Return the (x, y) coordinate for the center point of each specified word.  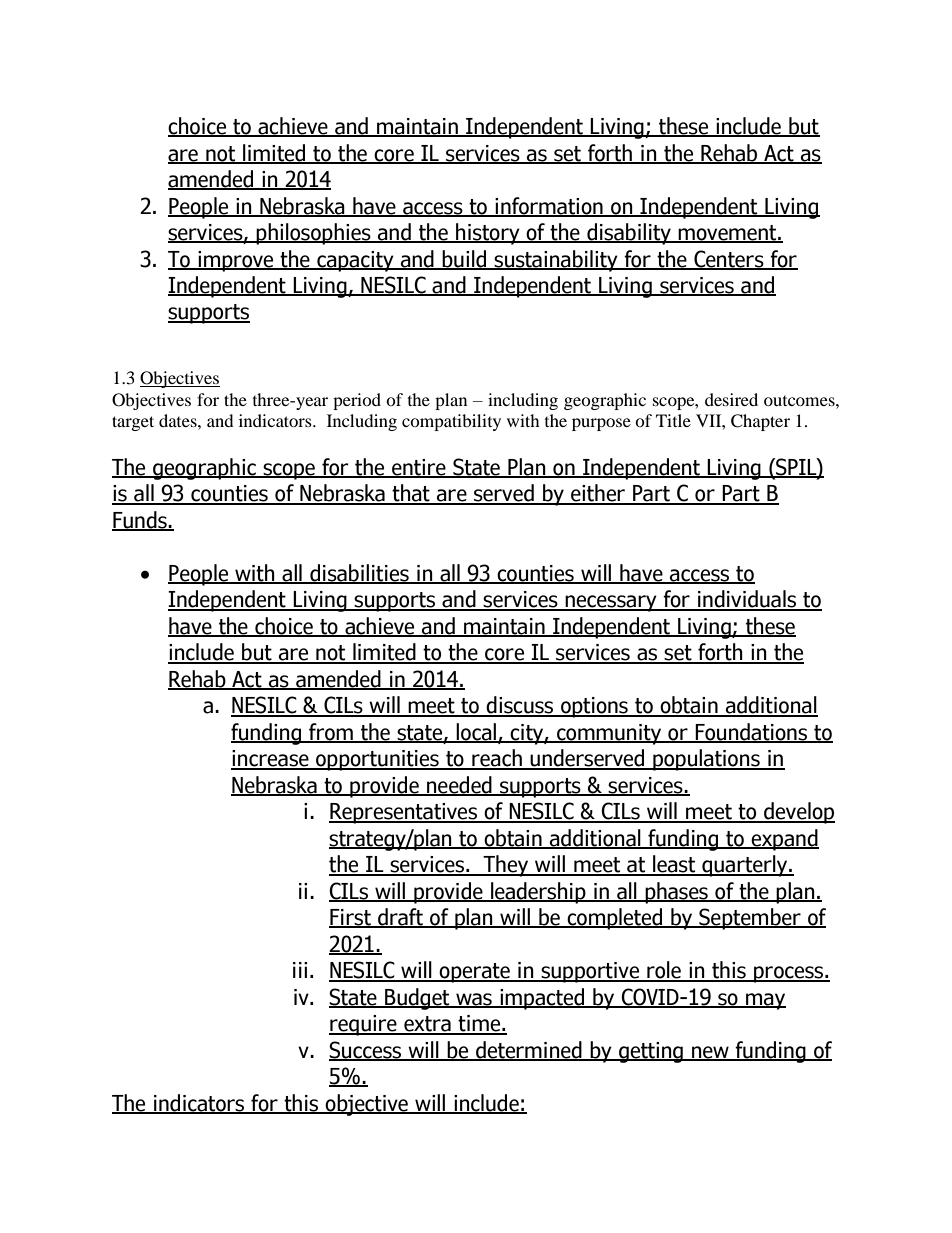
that (411, 494)
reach (497, 759)
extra (427, 1025)
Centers (729, 259)
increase (271, 759)
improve (236, 261)
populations (706, 760)
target (133, 423)
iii (300, 970)
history (488, 234)
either (598, 494)
